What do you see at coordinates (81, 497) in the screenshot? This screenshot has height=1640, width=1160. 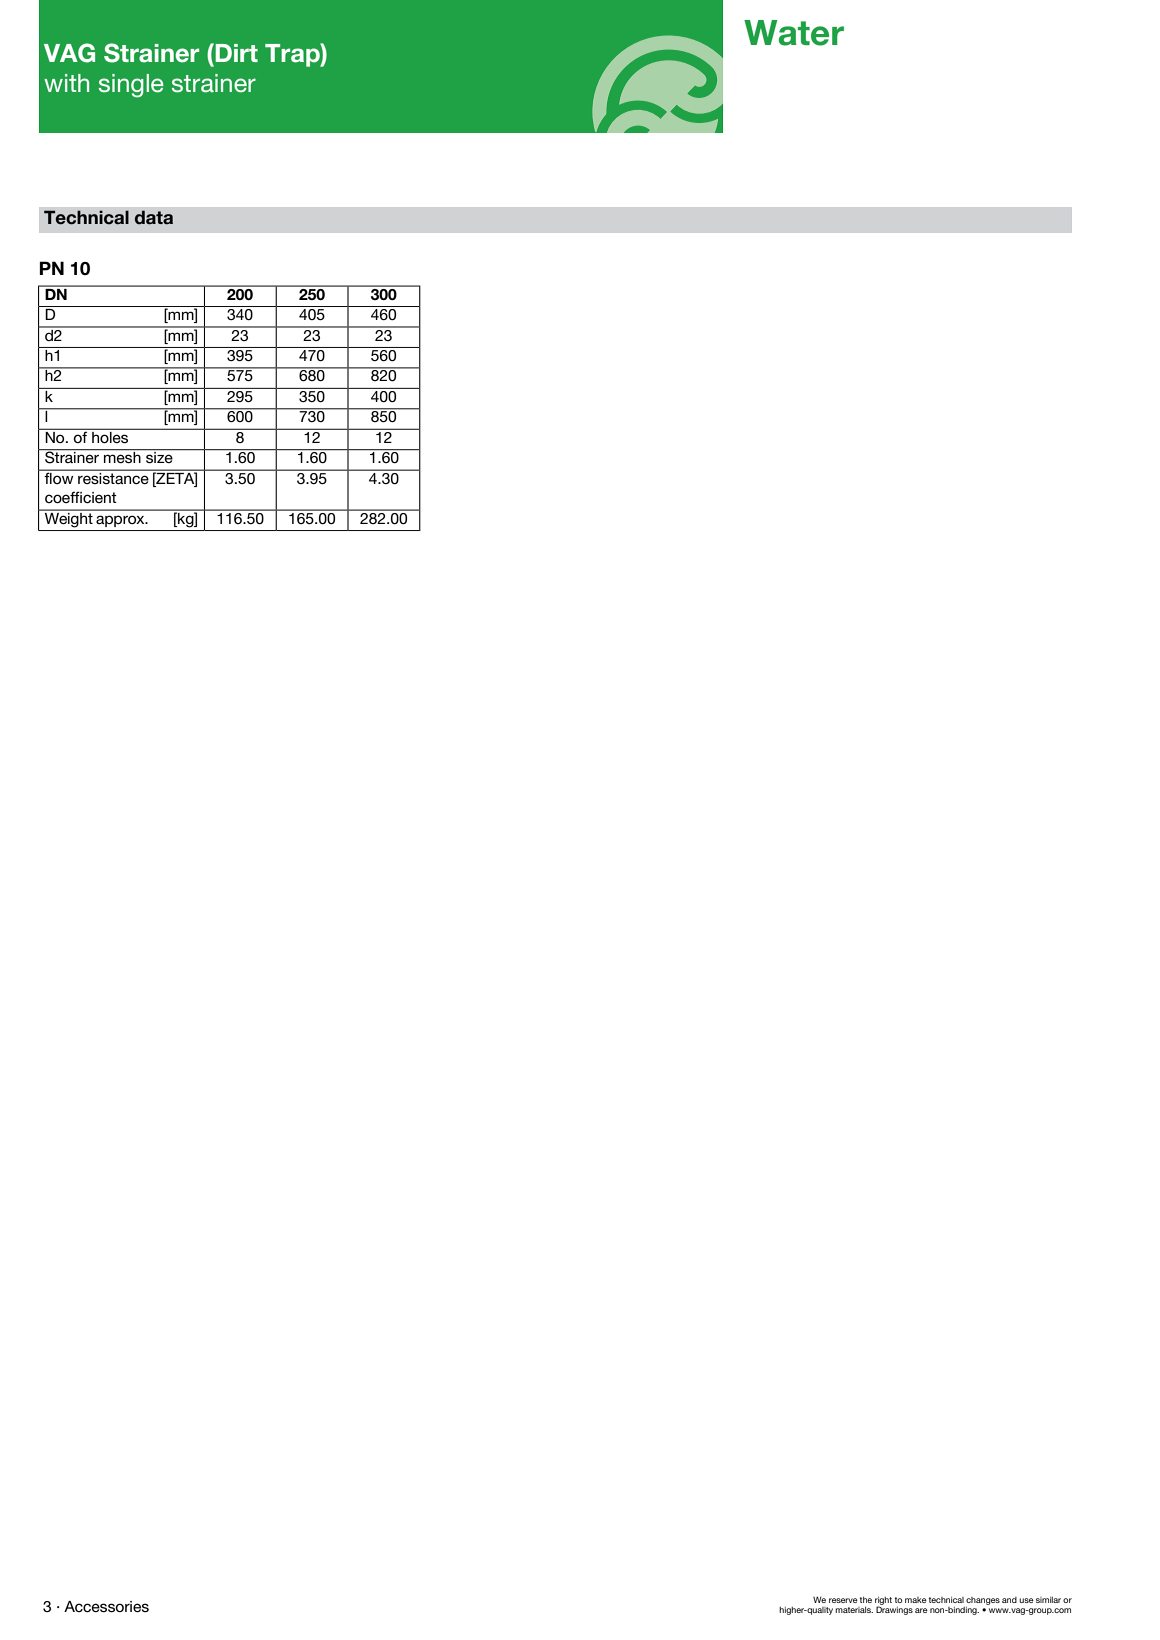 I see `coefficient` at bounding box center [81, 497].
